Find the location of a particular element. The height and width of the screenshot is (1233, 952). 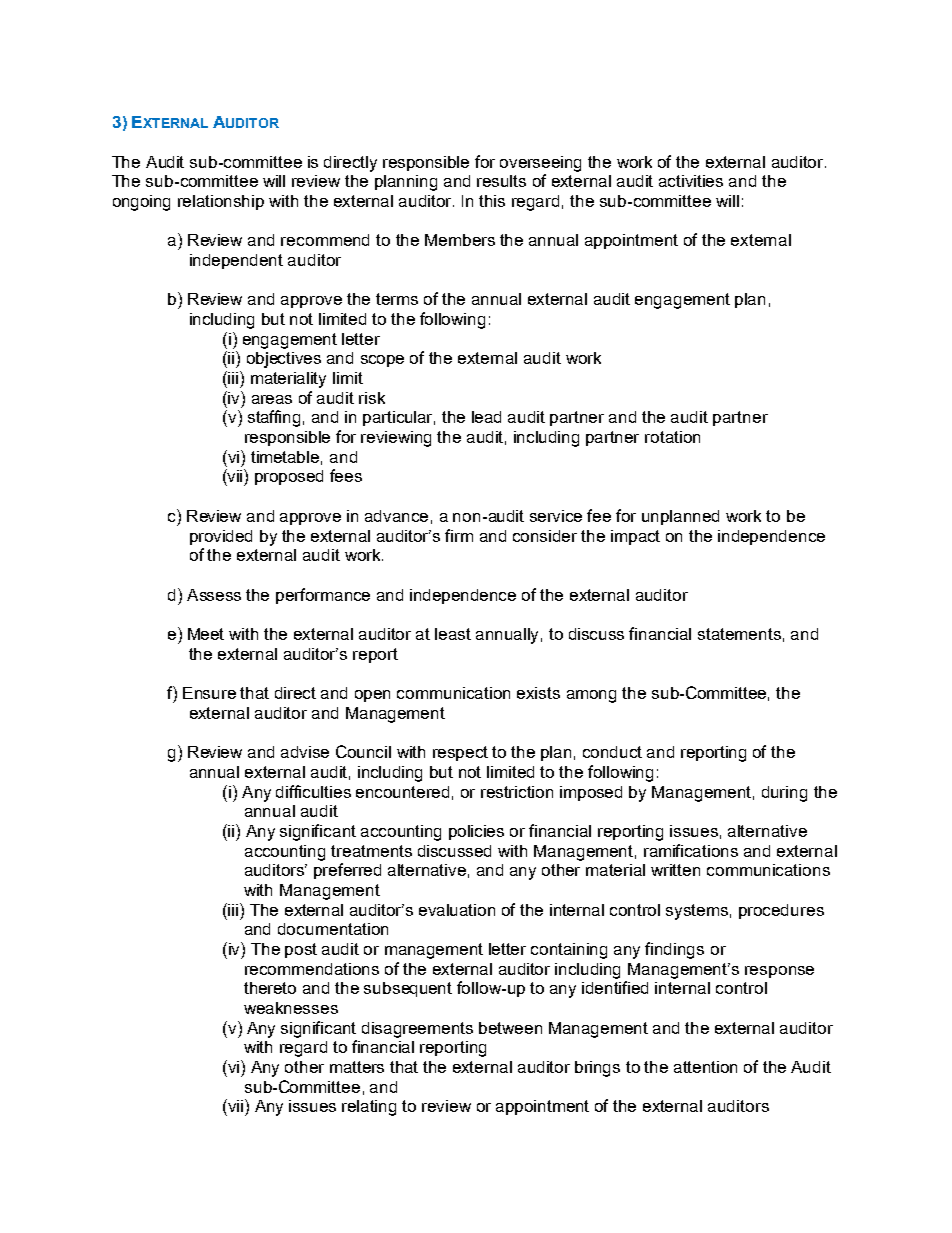

this is located at coordinates (492, 201).
